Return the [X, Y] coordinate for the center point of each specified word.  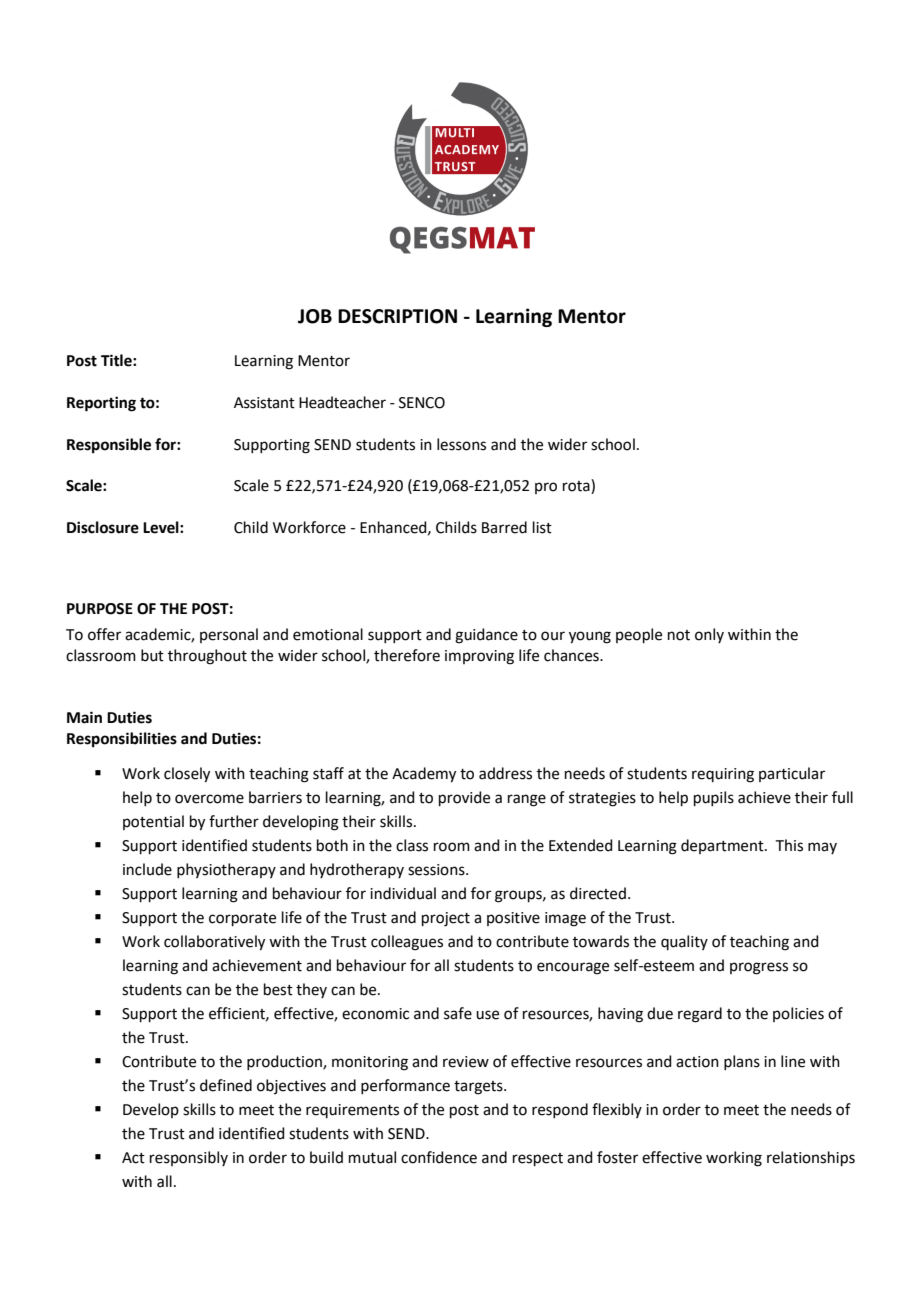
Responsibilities [122, 740]
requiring [723, 775]
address [505, 773]
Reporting [101, 404]
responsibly [189, 1158]
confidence [439, 1157]
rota [577, 486]
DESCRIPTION [397, 316]
